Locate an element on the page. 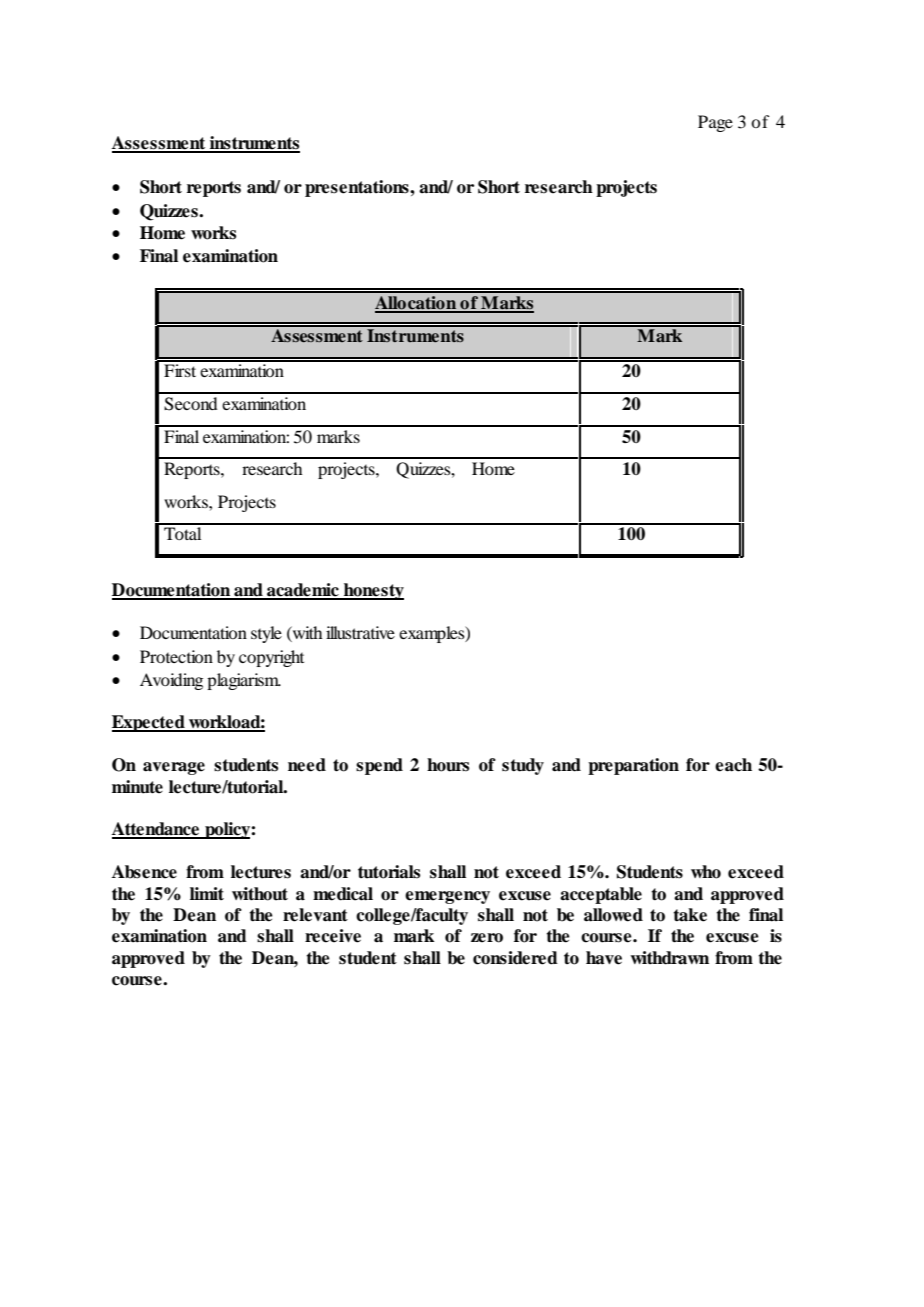 Image resolution: width=924 pixels, height=1307 pixels. presentations is located at coordinates (358, 188).
